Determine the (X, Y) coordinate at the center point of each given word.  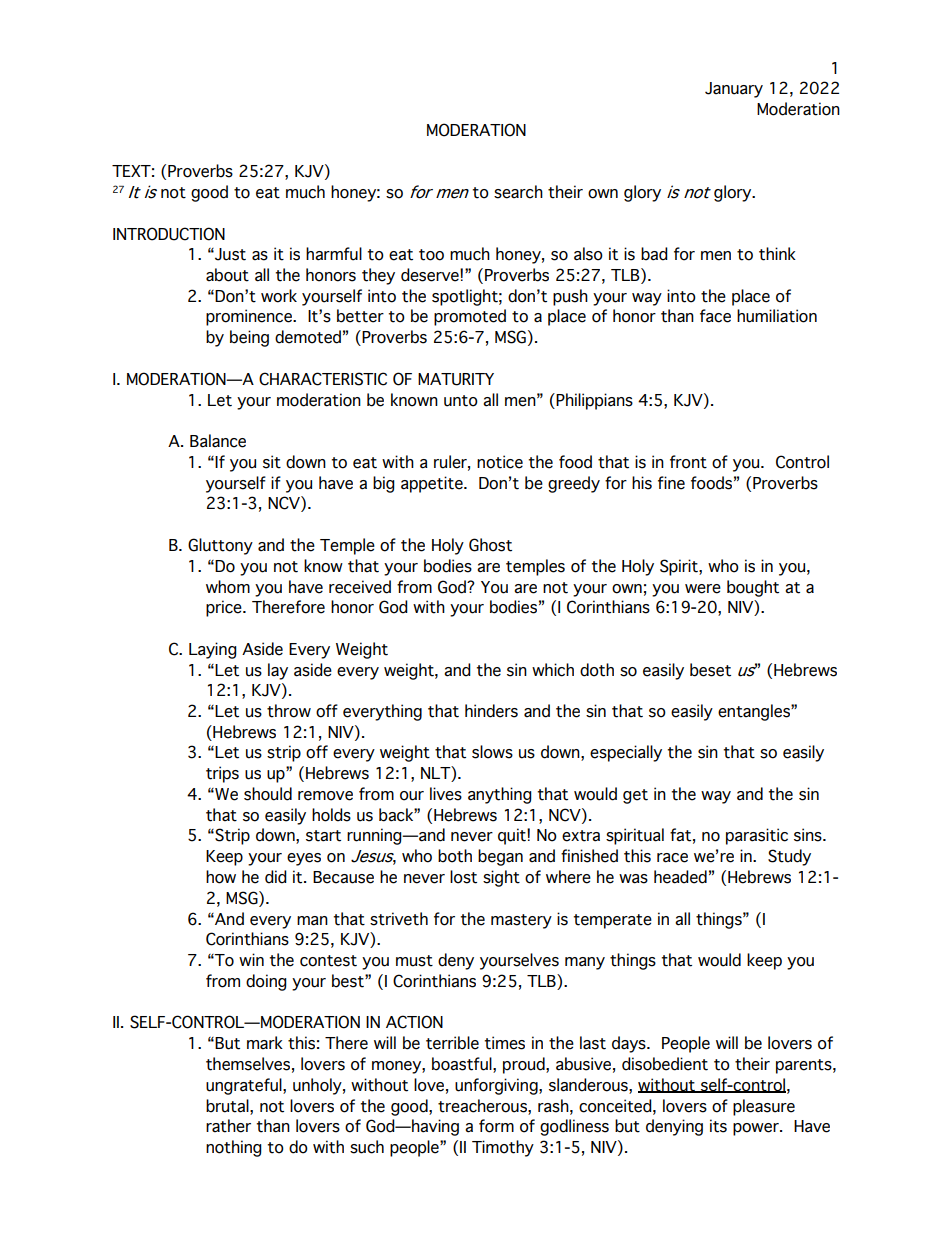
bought (753, 588)
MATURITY (456, 379)
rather (228, 1126)
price (225, 608)
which (553, 670)
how (221, 877)
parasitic (757, 836)
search (518, 192)
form (496, 1126)
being (249, 338)
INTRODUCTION (169, 234)
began (500, 857)
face (715, 316)
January (734, 90)
